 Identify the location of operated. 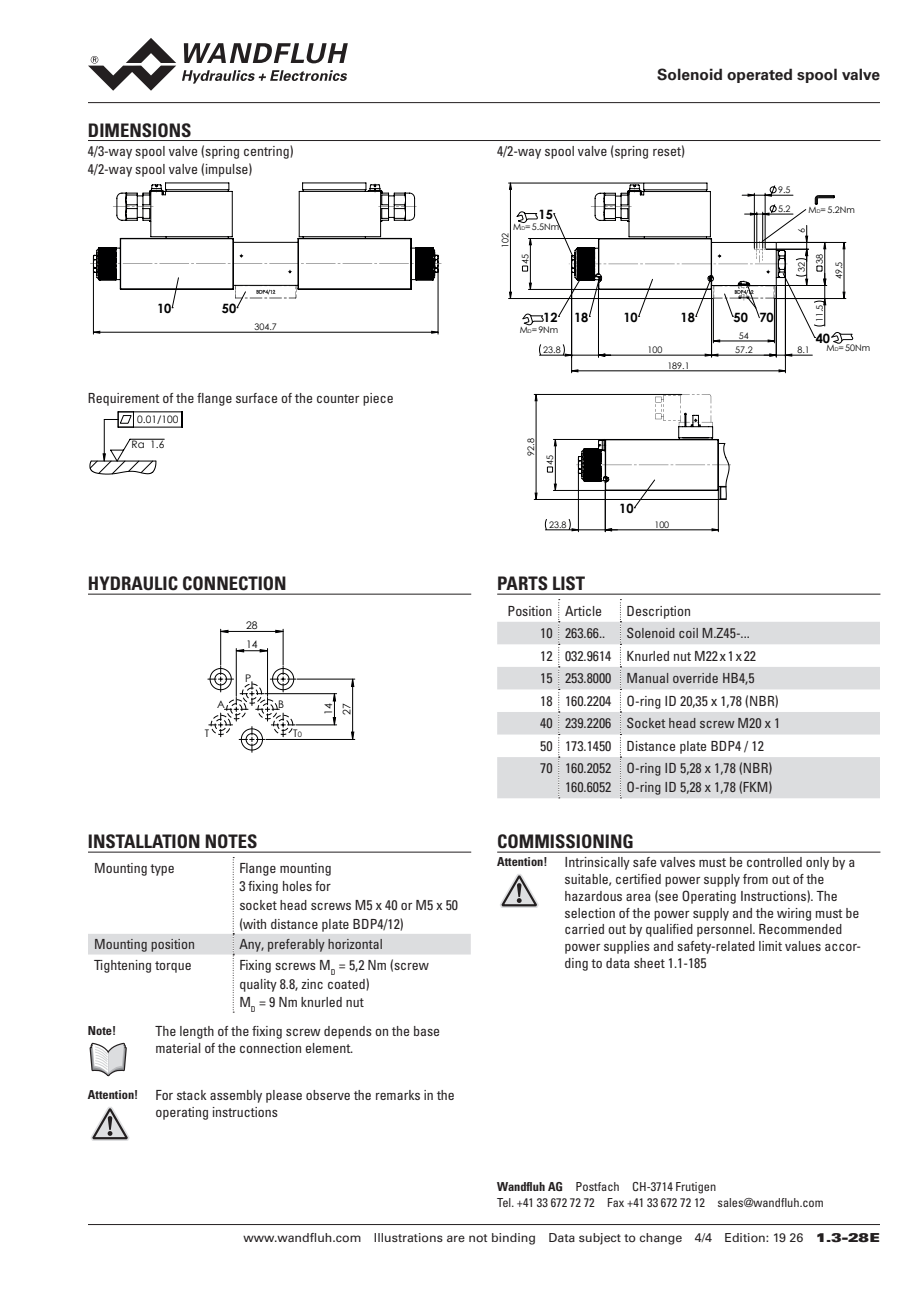
(759, 75).
